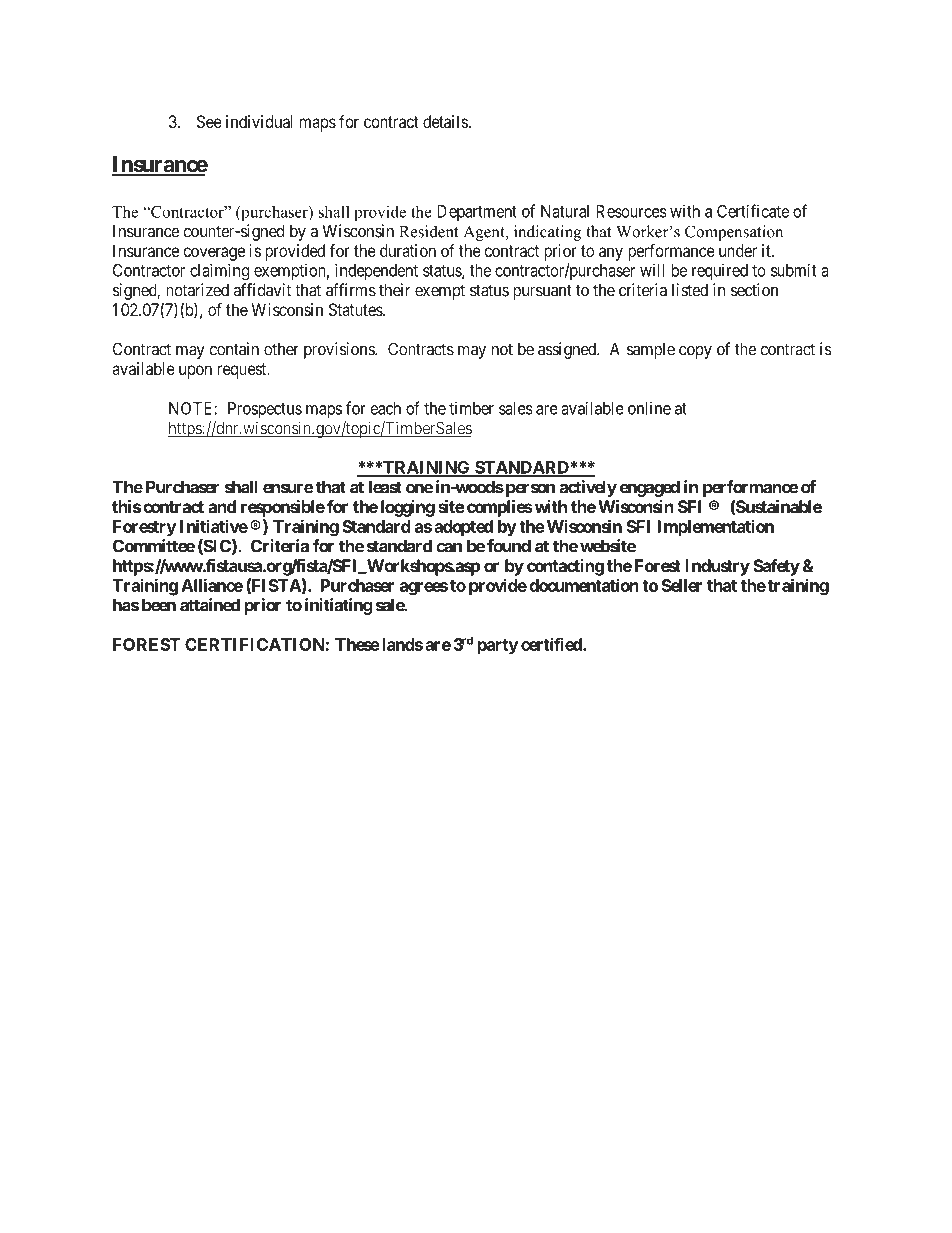  What do you see at coordinates (690, 290) in the screenshot?
I see `listed` at bounding box center [690, 290].
